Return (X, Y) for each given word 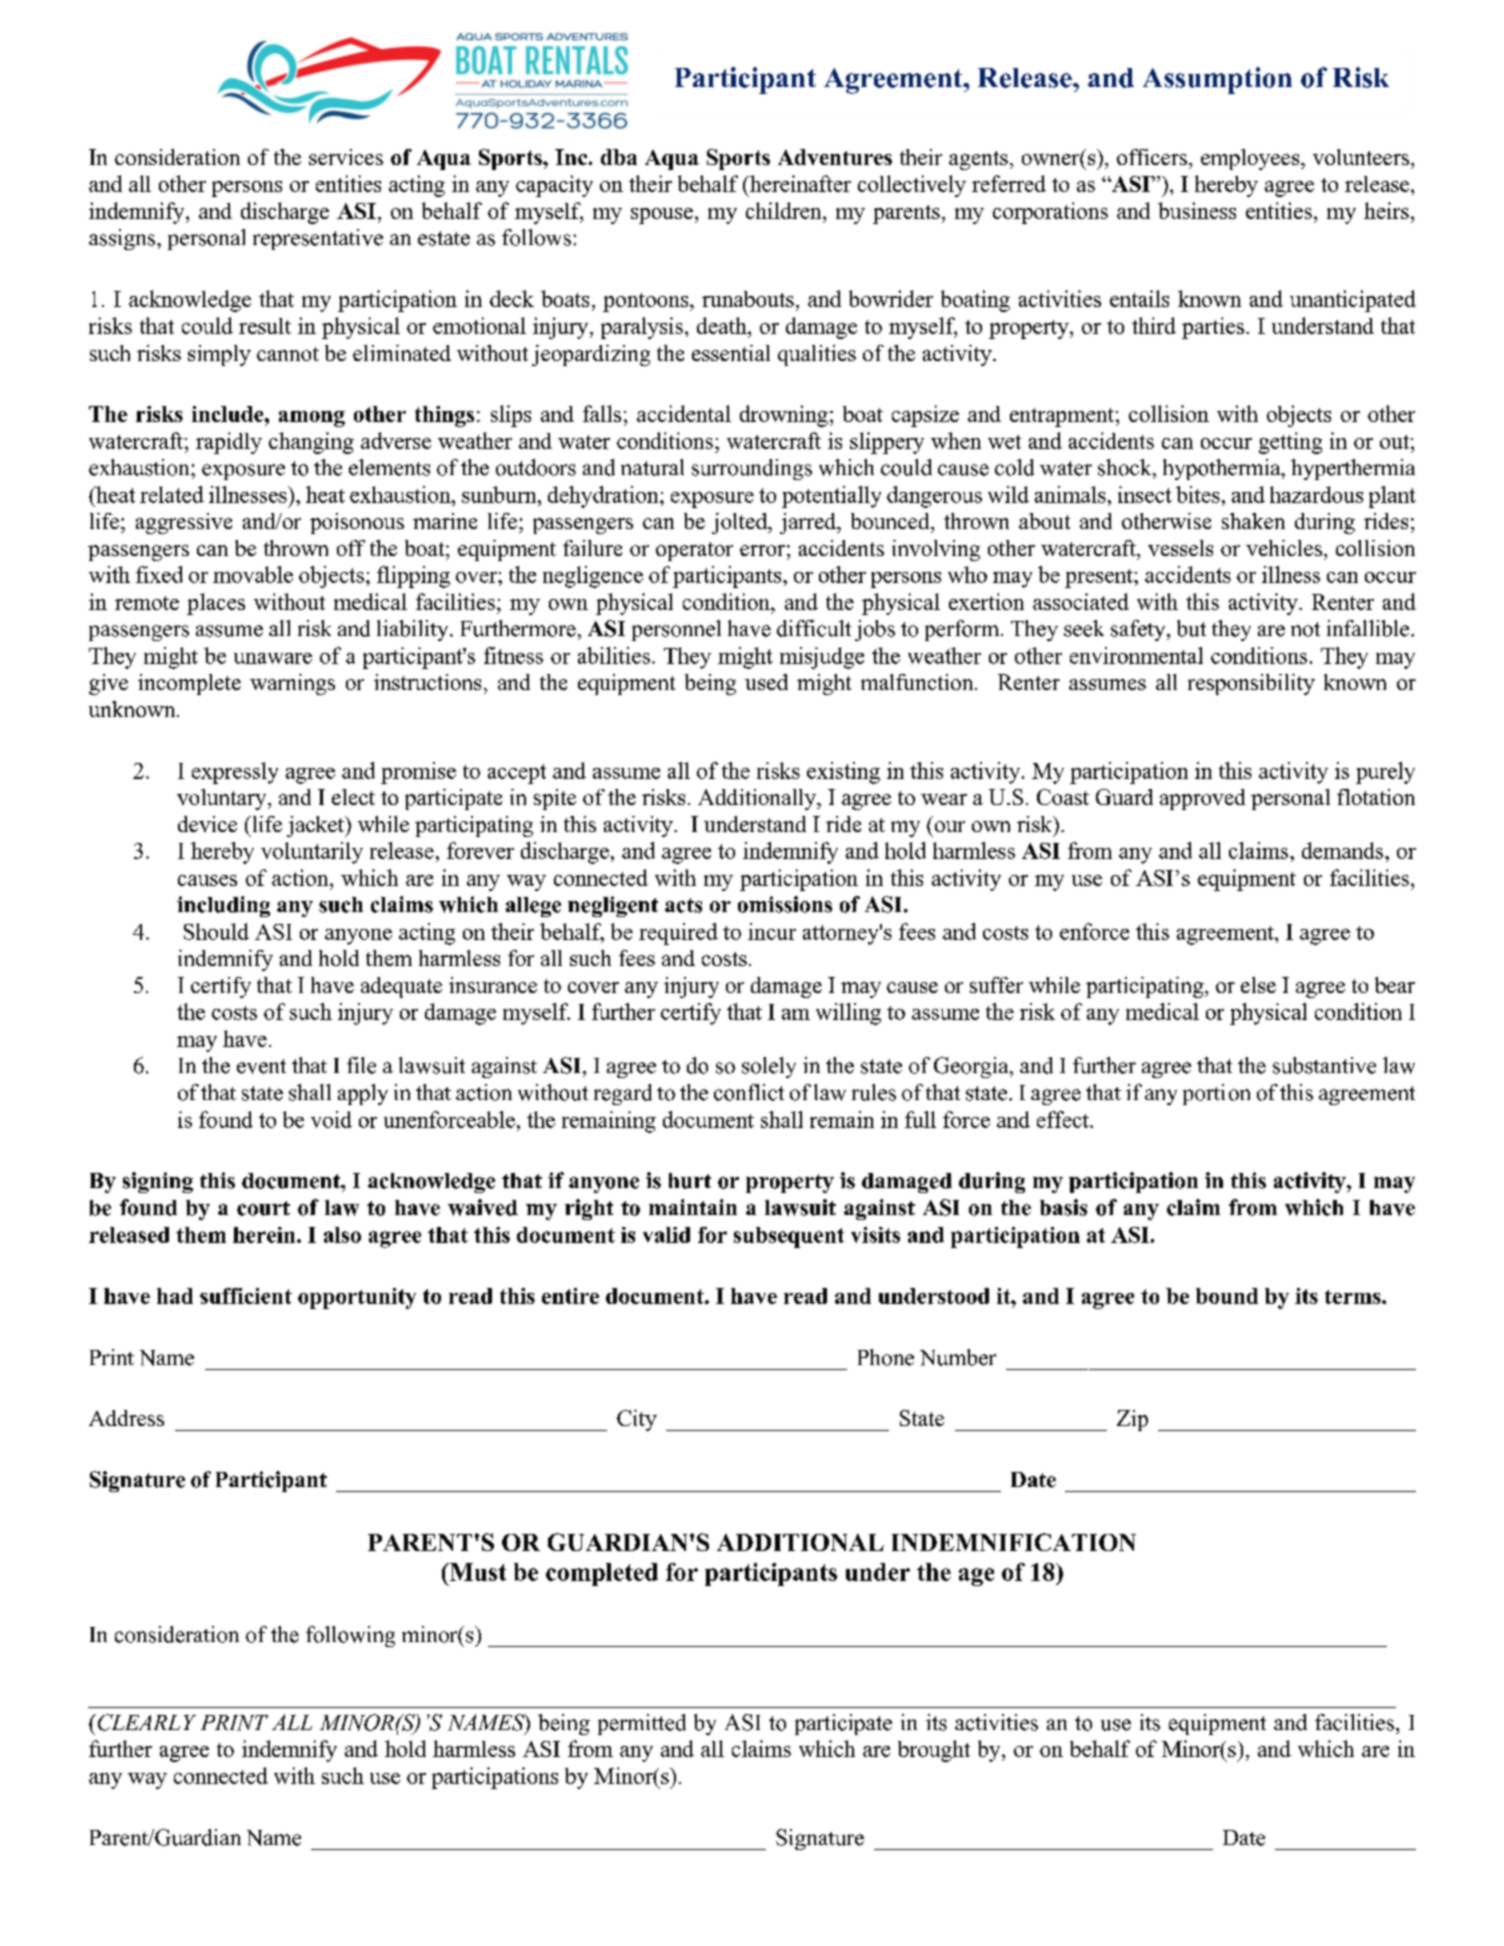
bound (1227, 1296)
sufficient (246, 1296)
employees (1251, 159)
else (1258, 985)
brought (934, 1751)
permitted (642, 1724)
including (223, 906)
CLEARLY (145, 1722)
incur (772, 931)
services (346, 157)
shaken (1253, 521)
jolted (741, 523)
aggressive (184, 523)
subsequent (789, 1237)
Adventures (835, 157)
